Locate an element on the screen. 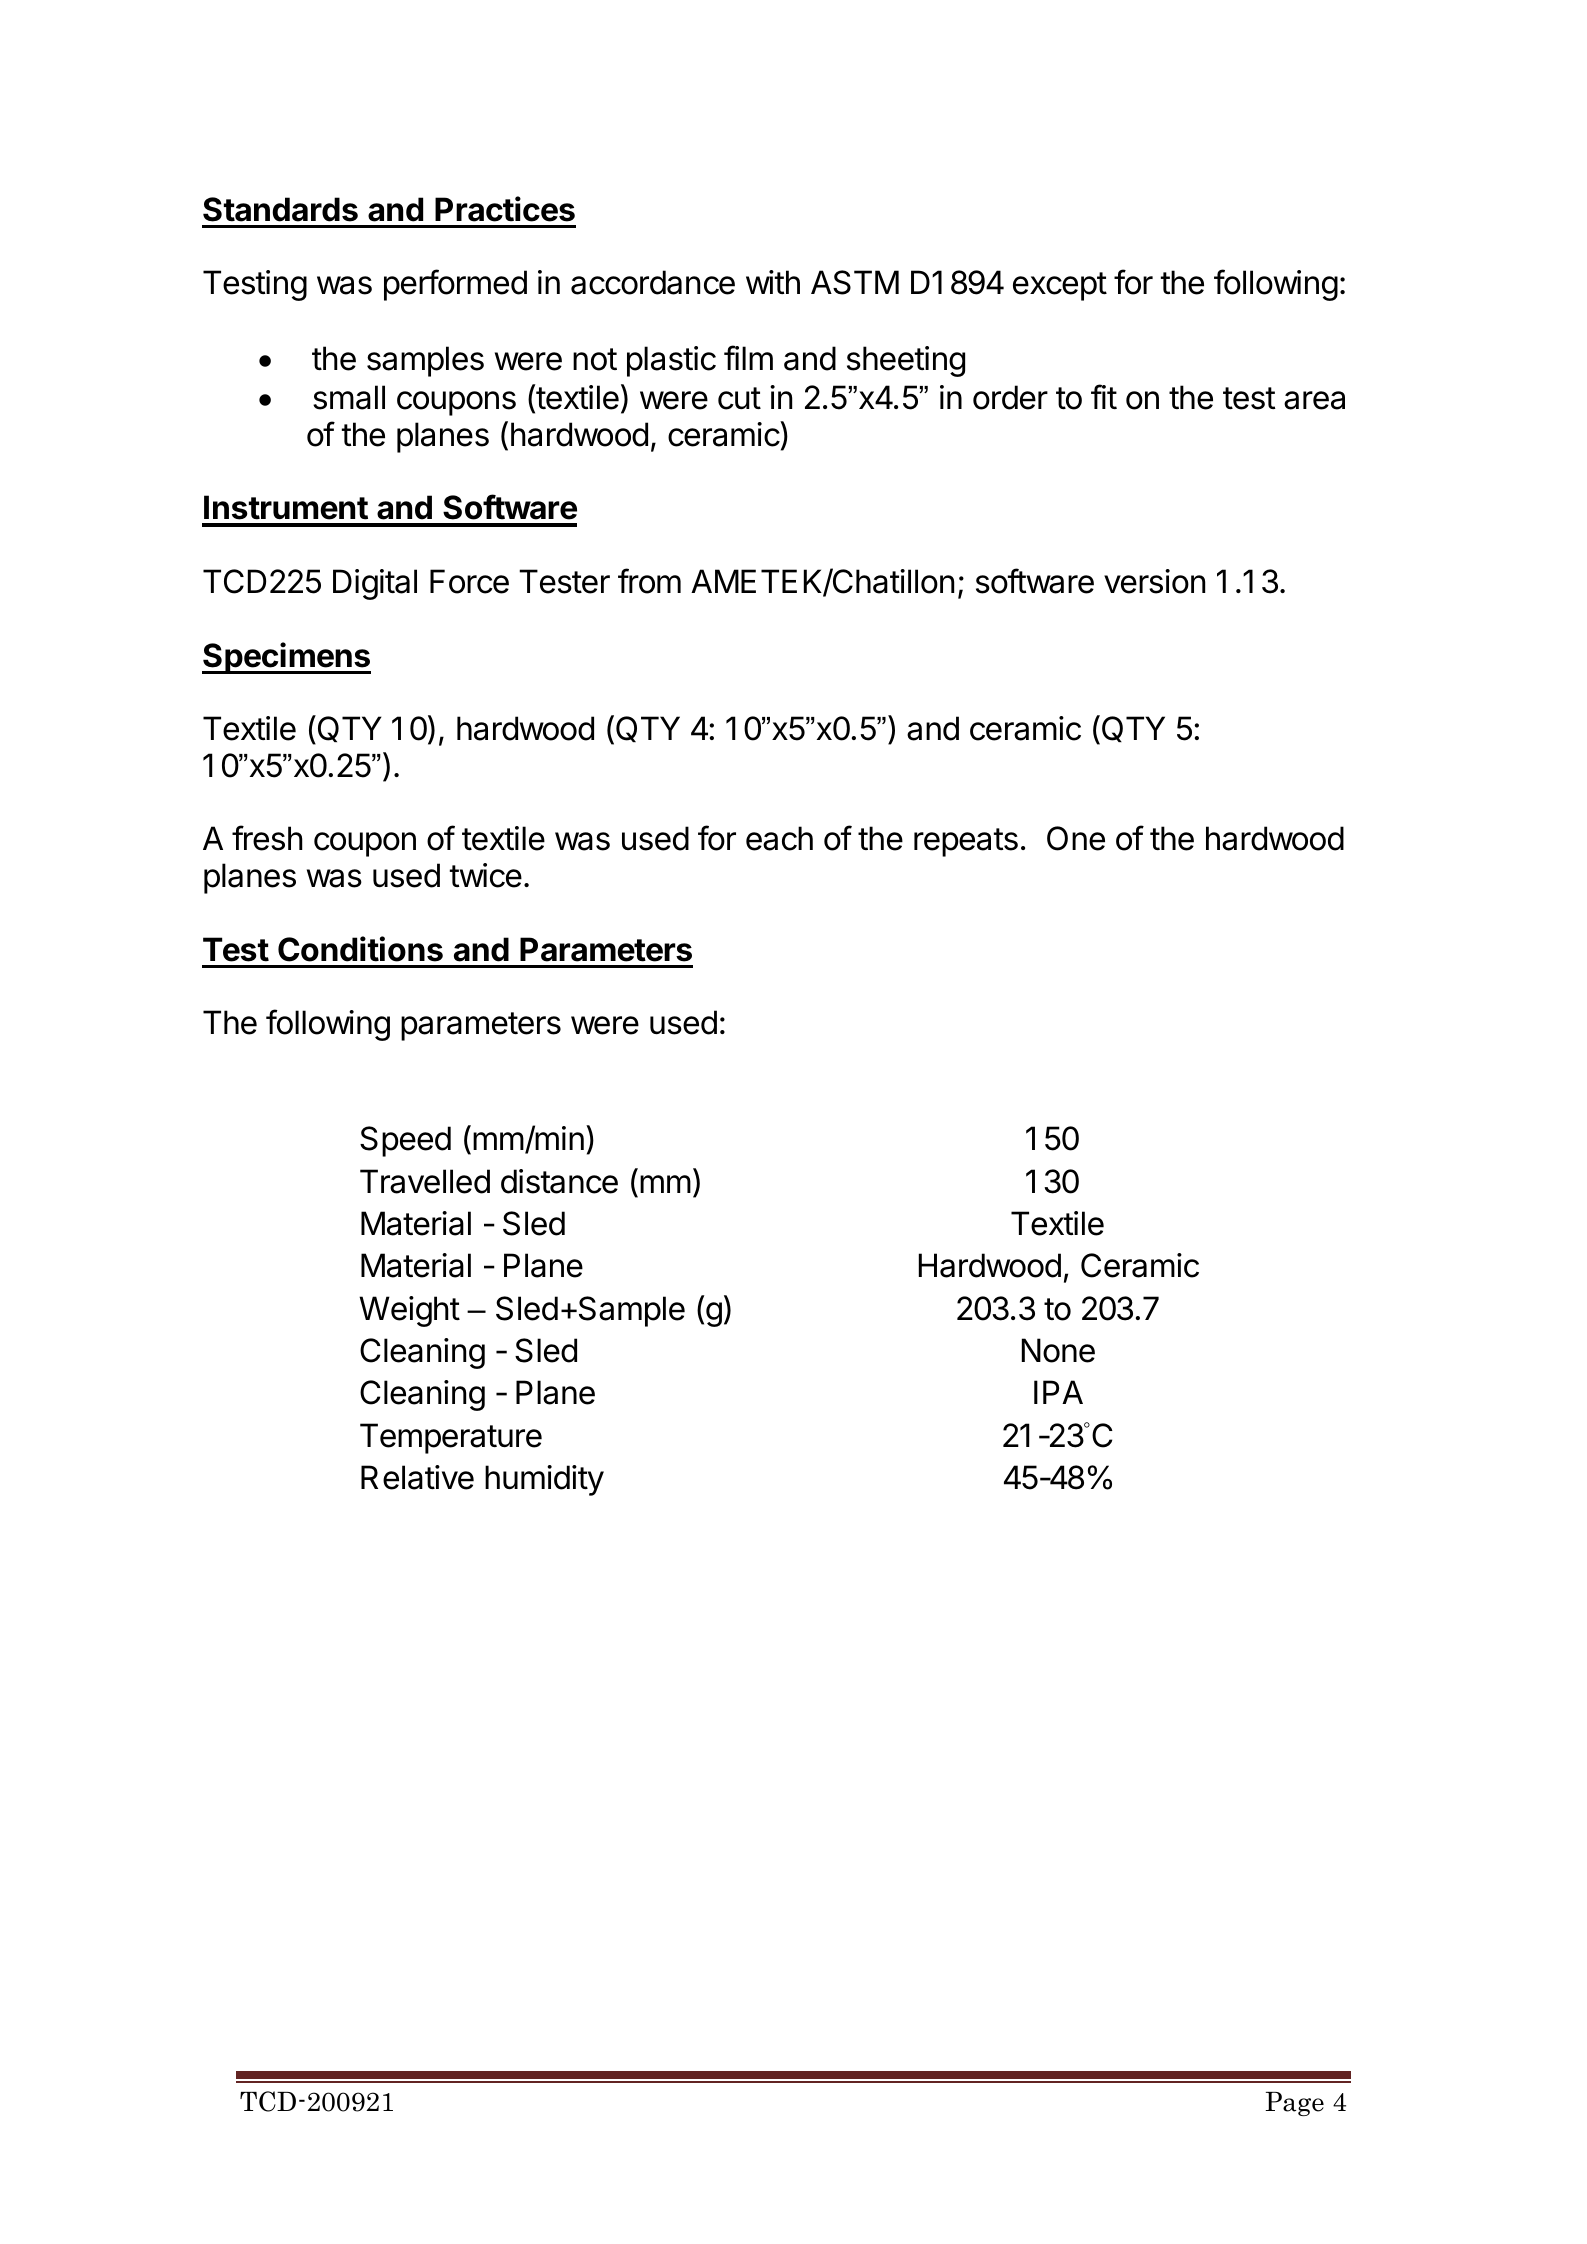  Speed is located at coordinates (405, 1141).
